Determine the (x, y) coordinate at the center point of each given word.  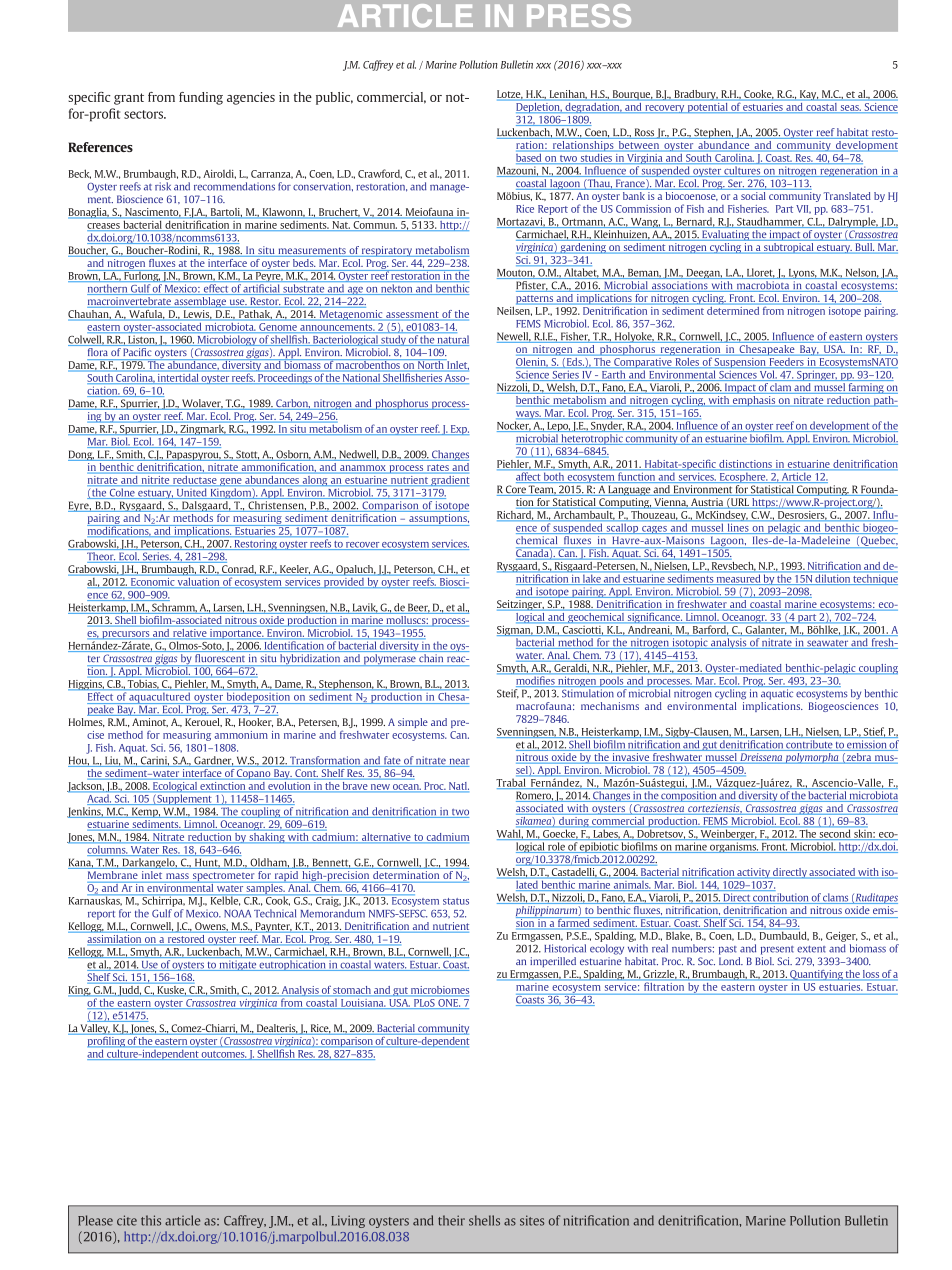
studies (596, 158)
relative (189, 633)
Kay (808, 95)
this (151, 1220)
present (777, 950)
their (451, 1220)
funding (201, 98)
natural (452, 340)
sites (532, 1220)
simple (413, 723)
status (456, 901)
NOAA (237, 914)
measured (738, 579)
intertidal (178, 379)
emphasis (754, 400)
